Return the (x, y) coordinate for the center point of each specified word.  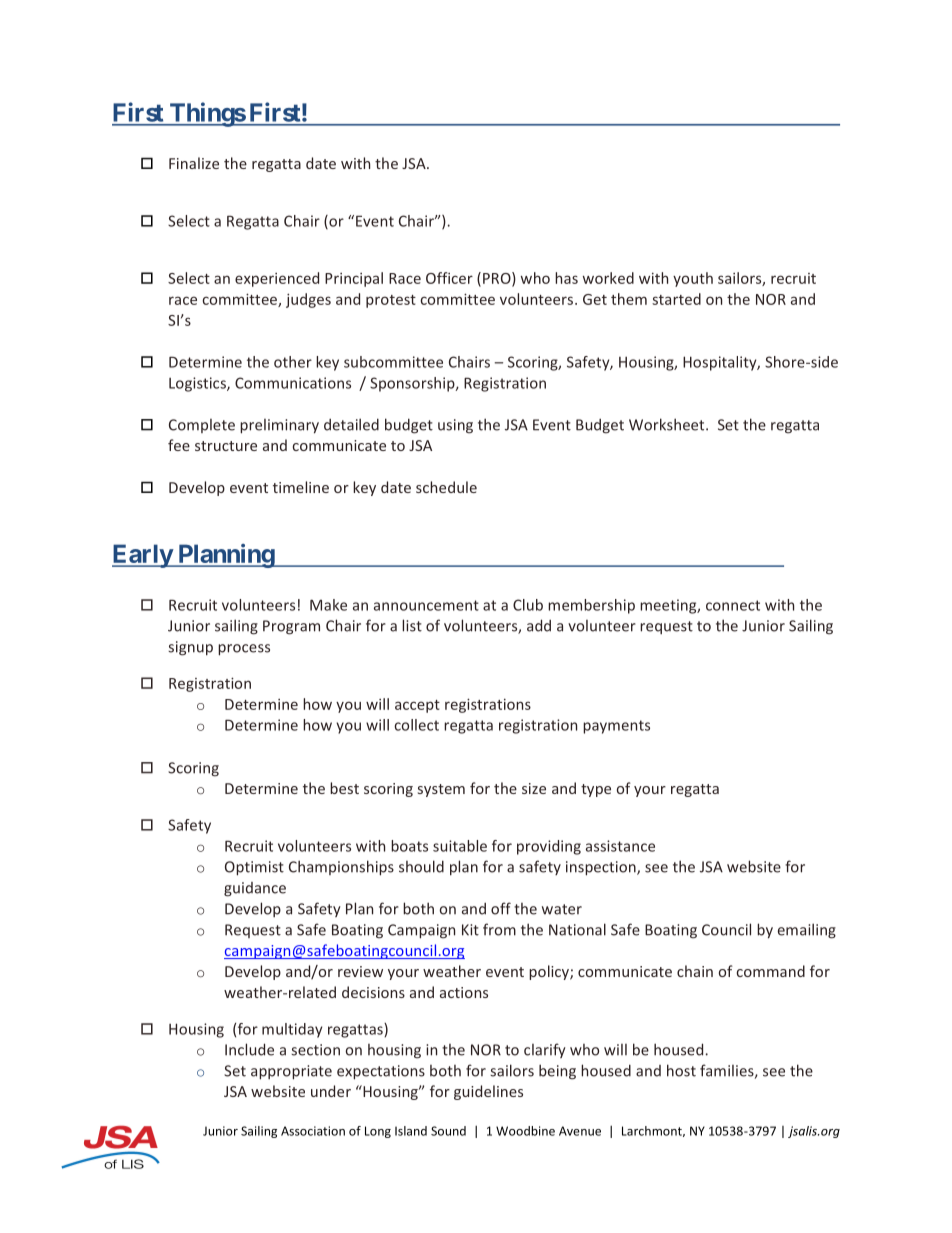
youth (693, 279)
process (244, 650)
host (681, 1070)
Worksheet (668, 424)
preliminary (279, 426)
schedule (446, 487)
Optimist (254, 868)
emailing (807, 931)
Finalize (194, 163)
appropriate (291, 1072)
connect (733, 605)
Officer (449, 278)
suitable (460, 846)
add (539, 625)
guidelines (488, 1092)
